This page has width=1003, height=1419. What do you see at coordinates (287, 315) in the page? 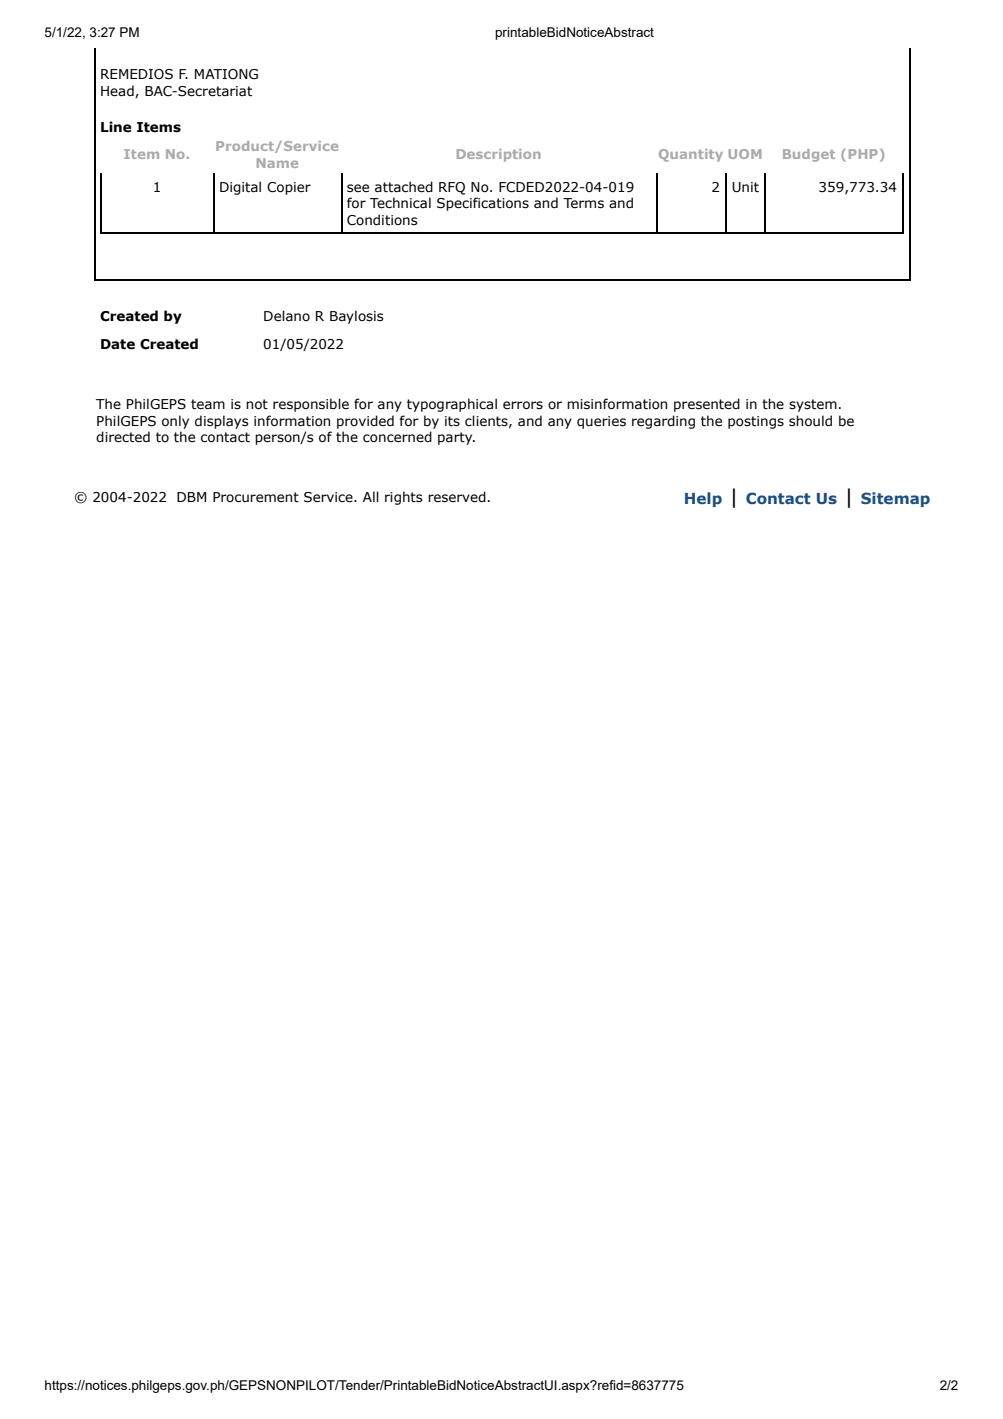
I see `Delano` at bounding box center [287, 315].
